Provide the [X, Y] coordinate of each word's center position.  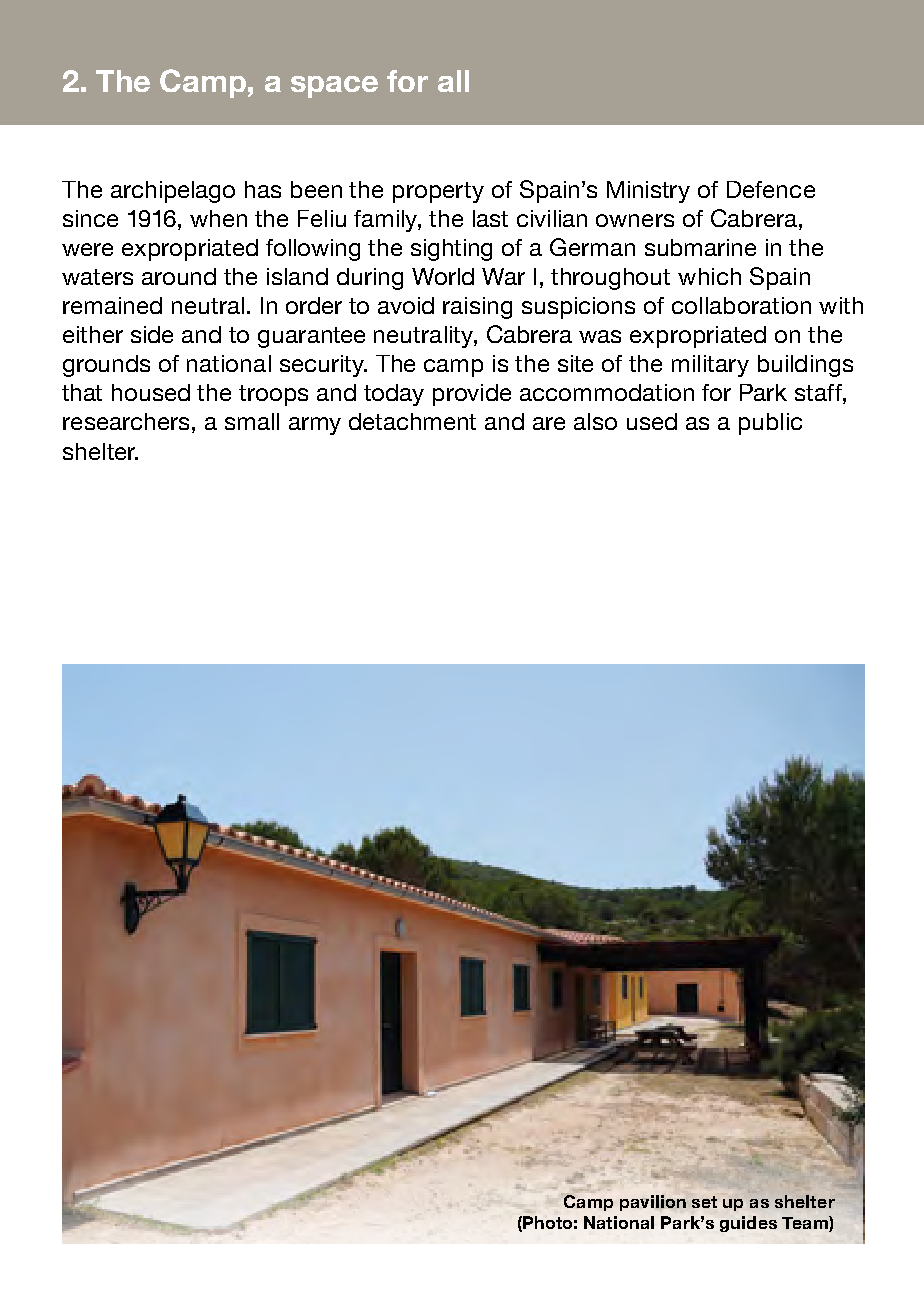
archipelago [173, 192]
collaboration [741, 305]
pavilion [653, 1203]
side [152, 334]
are [549, 423]
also [595, 421]
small [252, 421]
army [315, 426]
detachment [412, 421]
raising [477, 308]
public [770, 424]
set [704, 1202]
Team [806, 1224]
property [438, 192]
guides [748, 1224]
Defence [771, 189]
